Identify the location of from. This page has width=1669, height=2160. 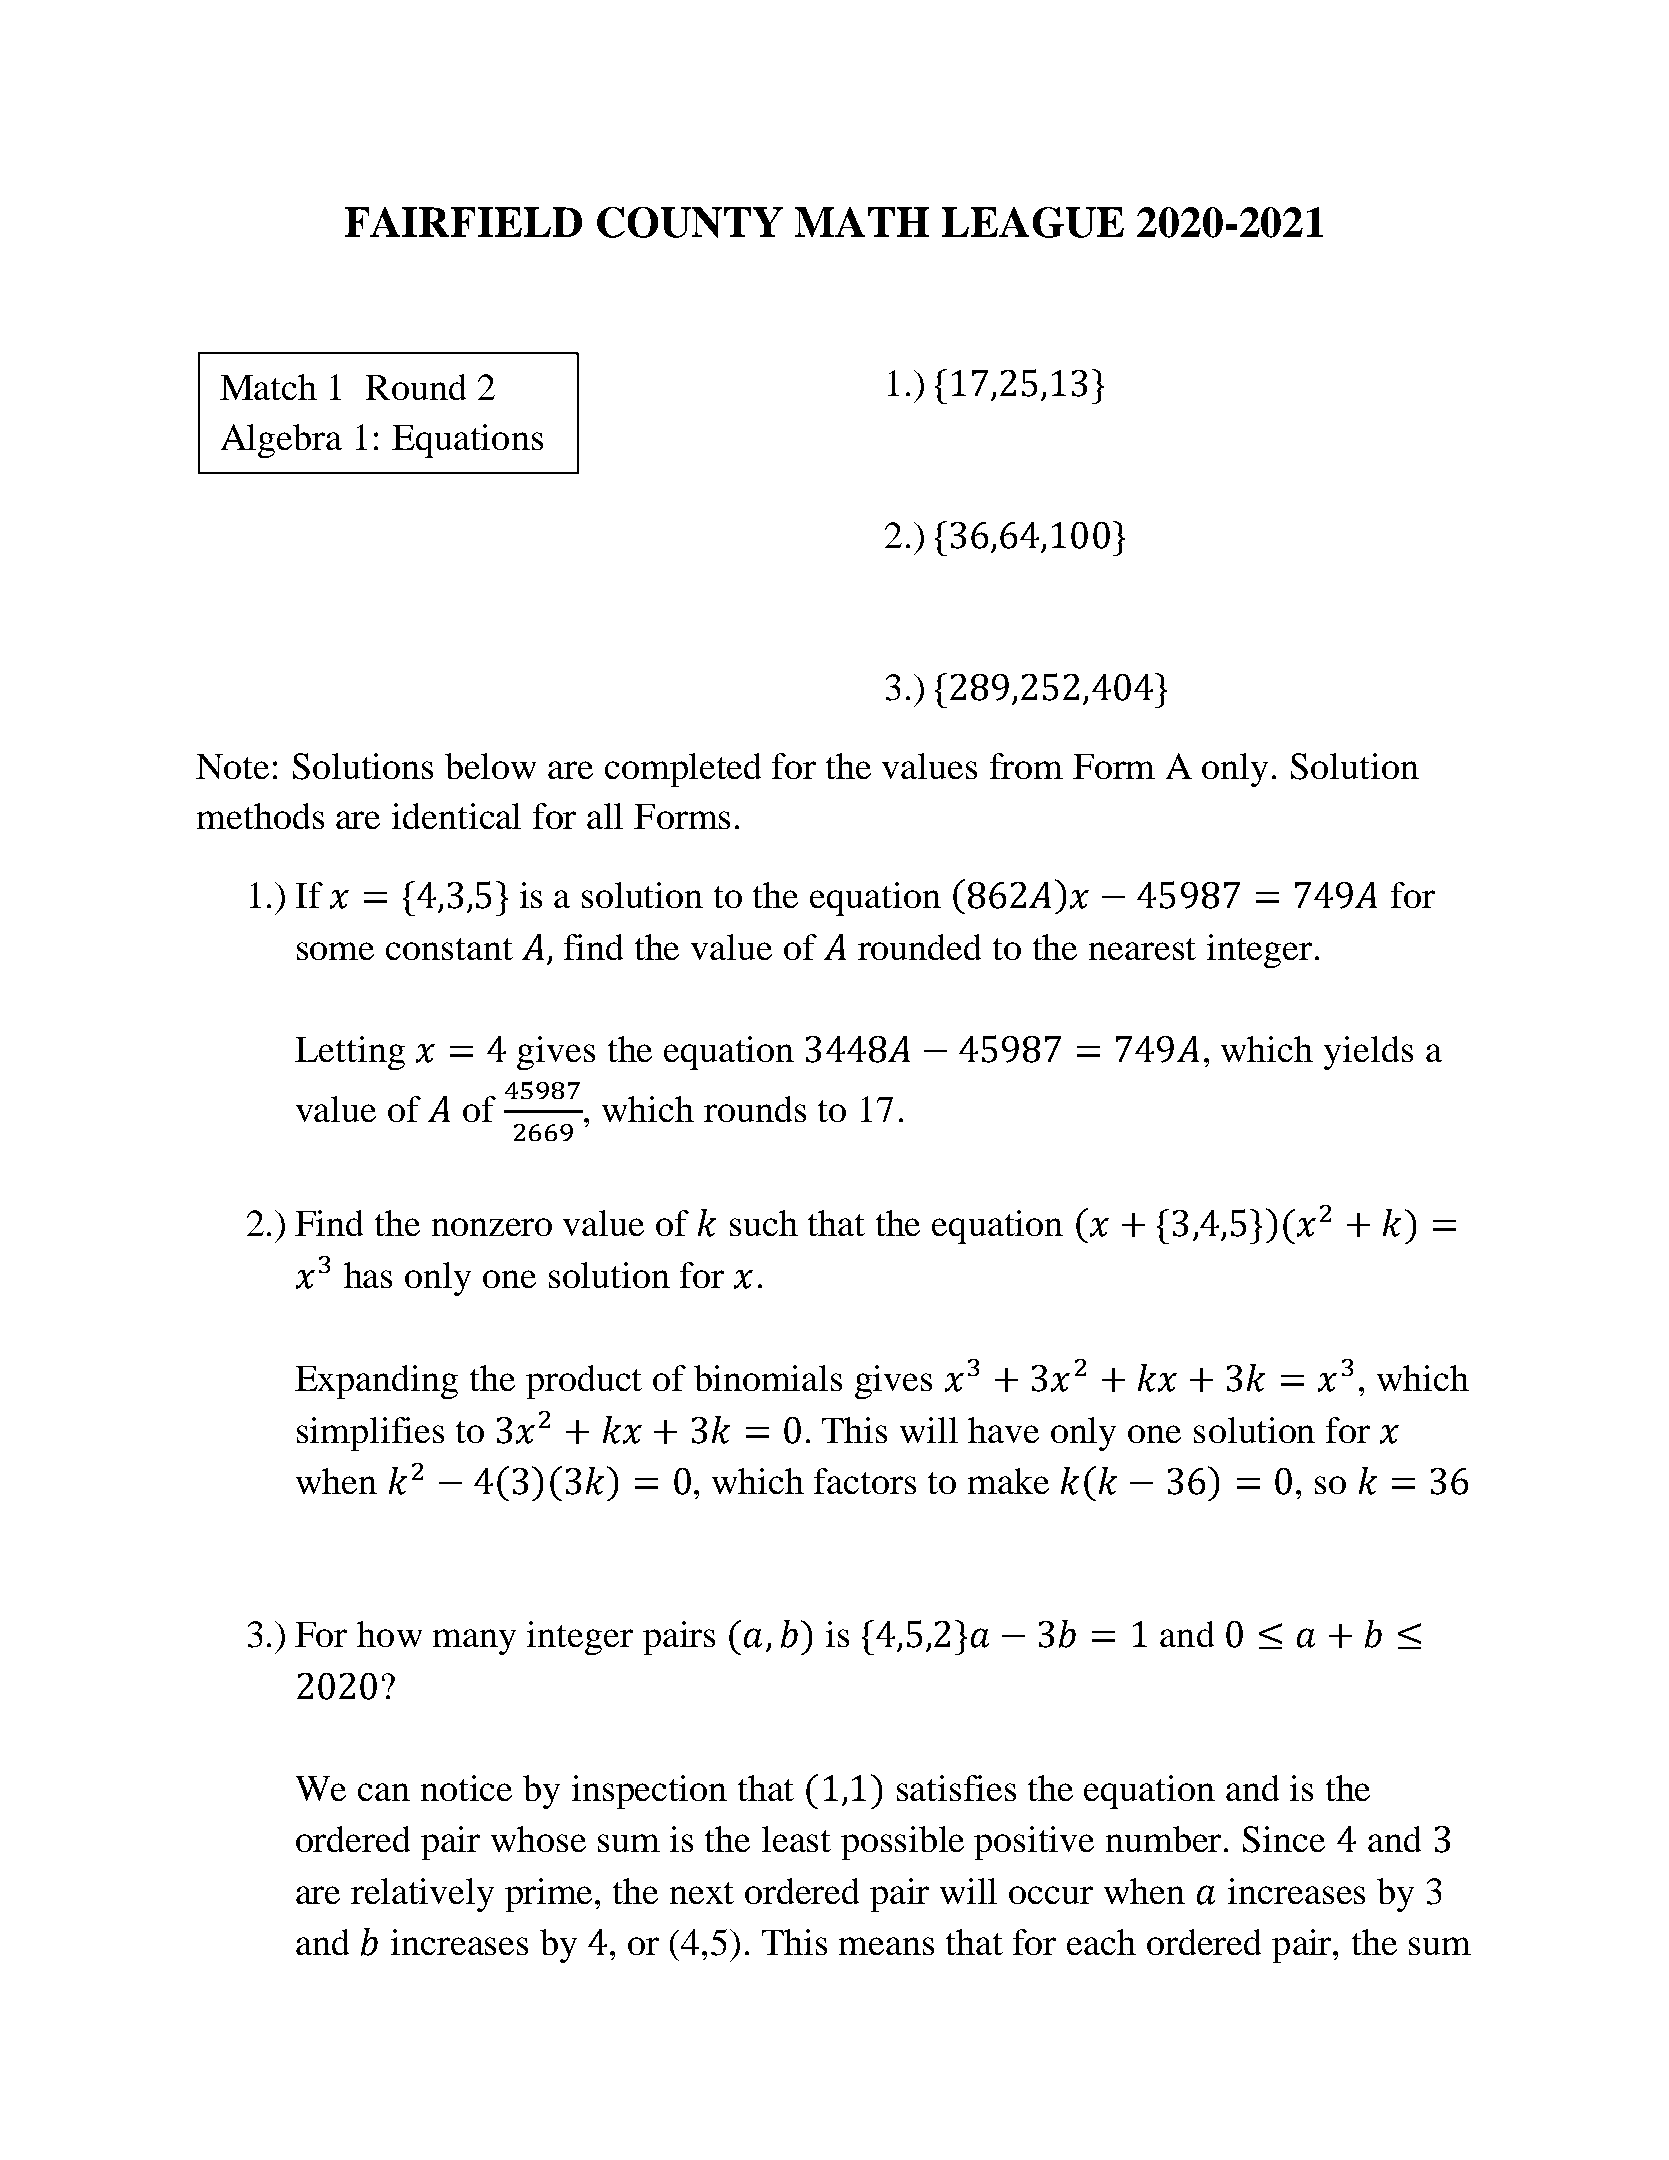
(1026, 766).
